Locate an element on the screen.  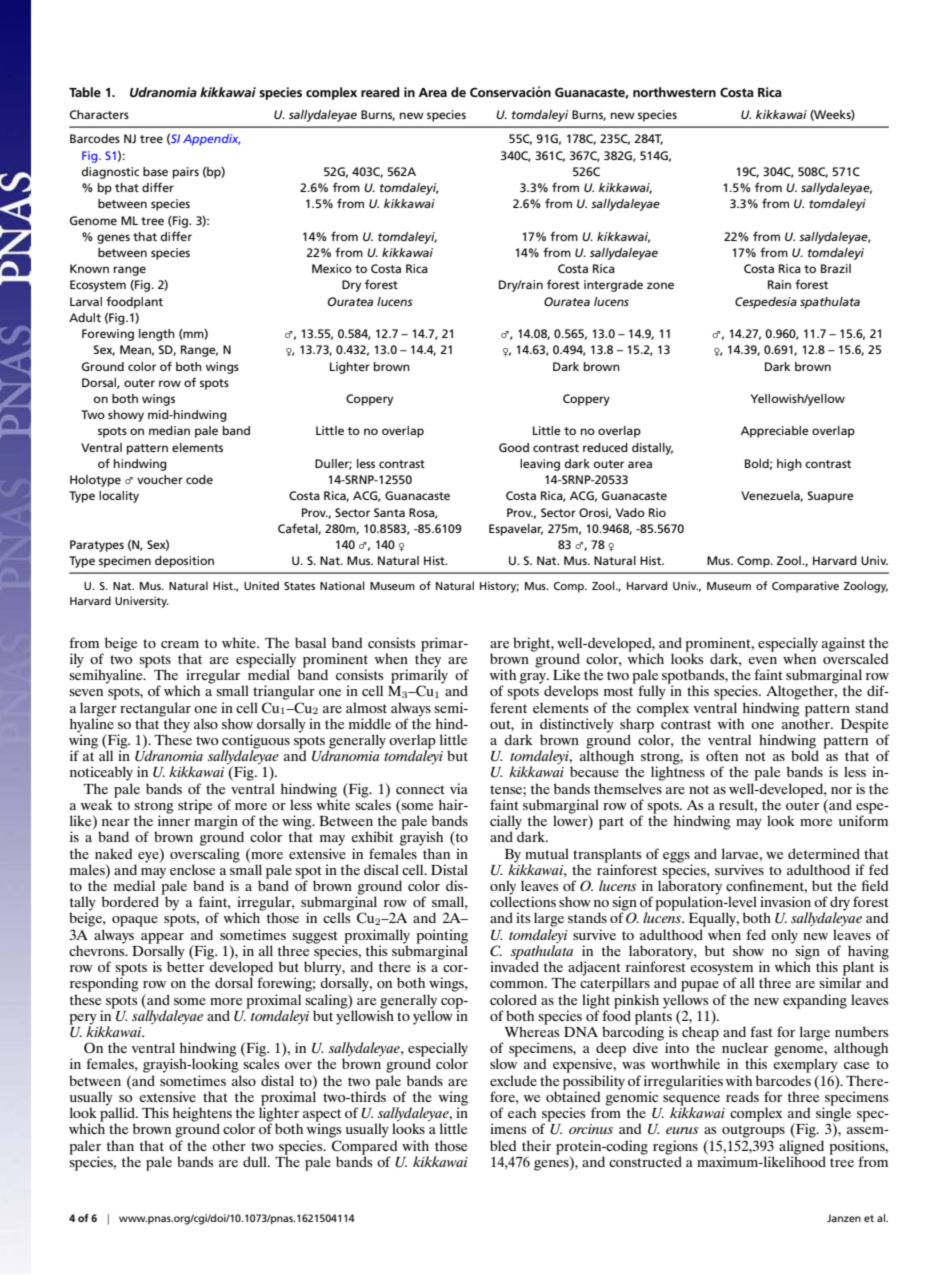
develops is located at coordinates (571, 692).
